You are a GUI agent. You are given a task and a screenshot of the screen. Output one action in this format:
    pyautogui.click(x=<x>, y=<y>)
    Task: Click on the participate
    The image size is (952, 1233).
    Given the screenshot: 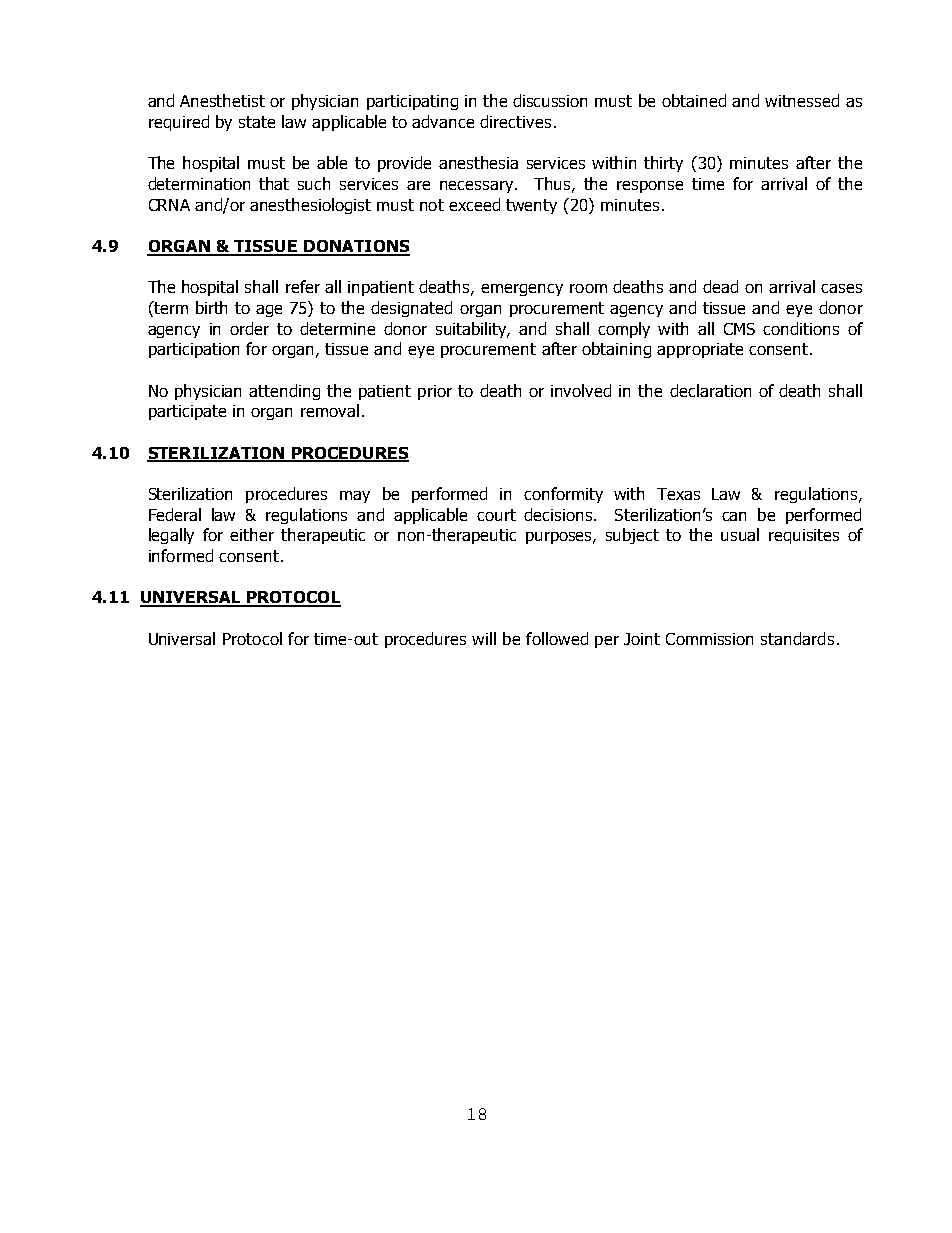 What is the action you would take?
    pyautogui.click(x=187, y=412)
